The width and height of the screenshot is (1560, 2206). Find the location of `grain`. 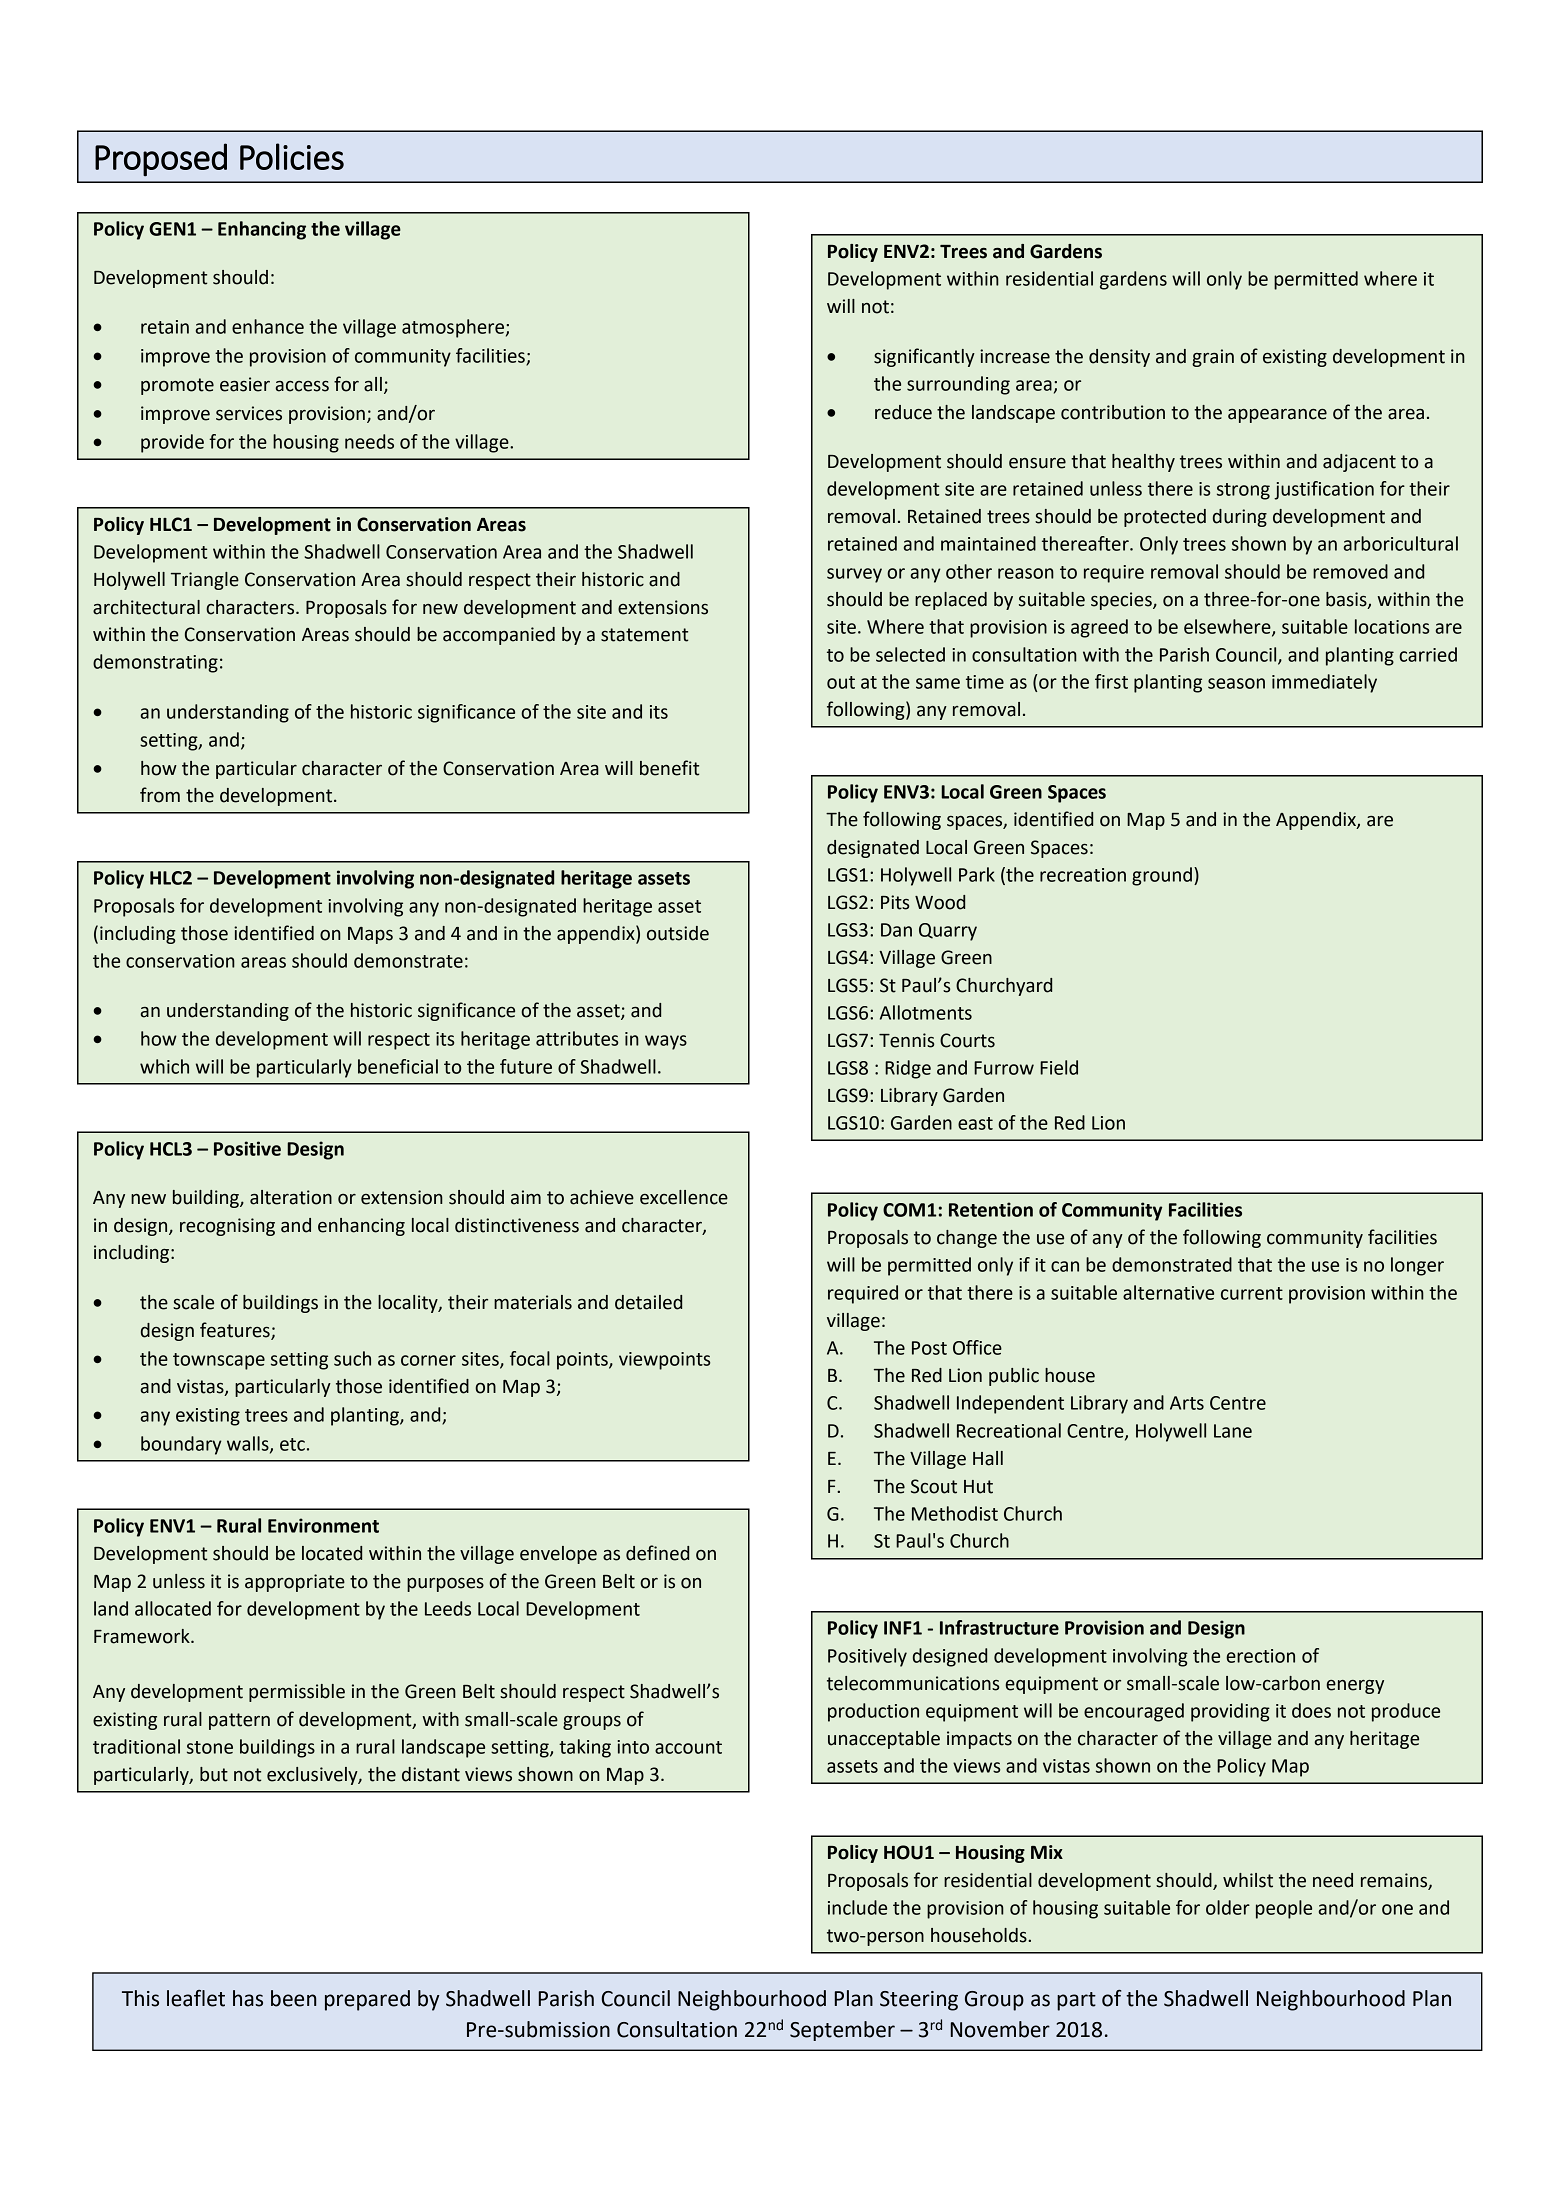

grain is located at coordinates (1213, 358).
